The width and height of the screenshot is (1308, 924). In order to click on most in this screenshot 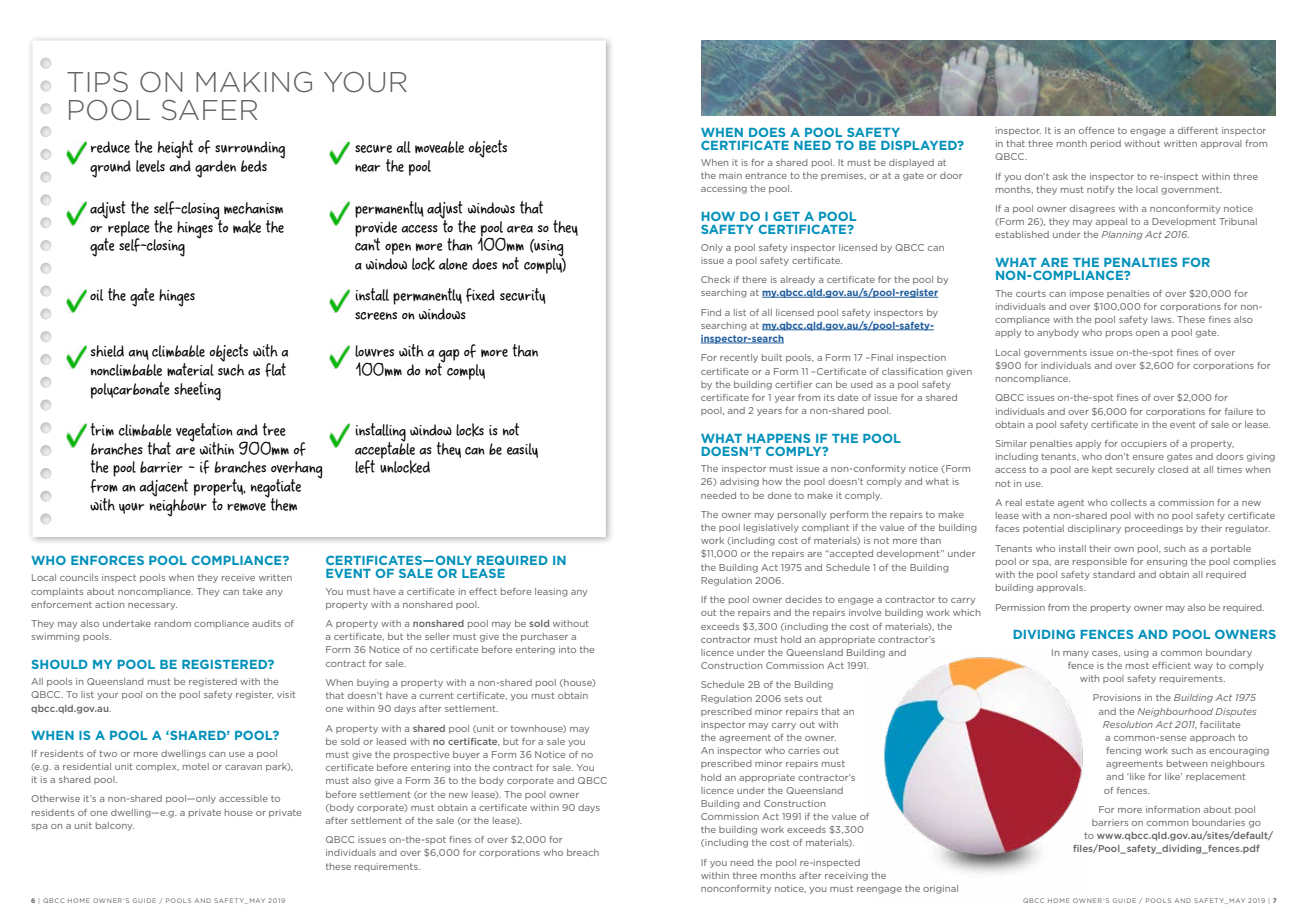, I will do `click(1137, 665)`.
